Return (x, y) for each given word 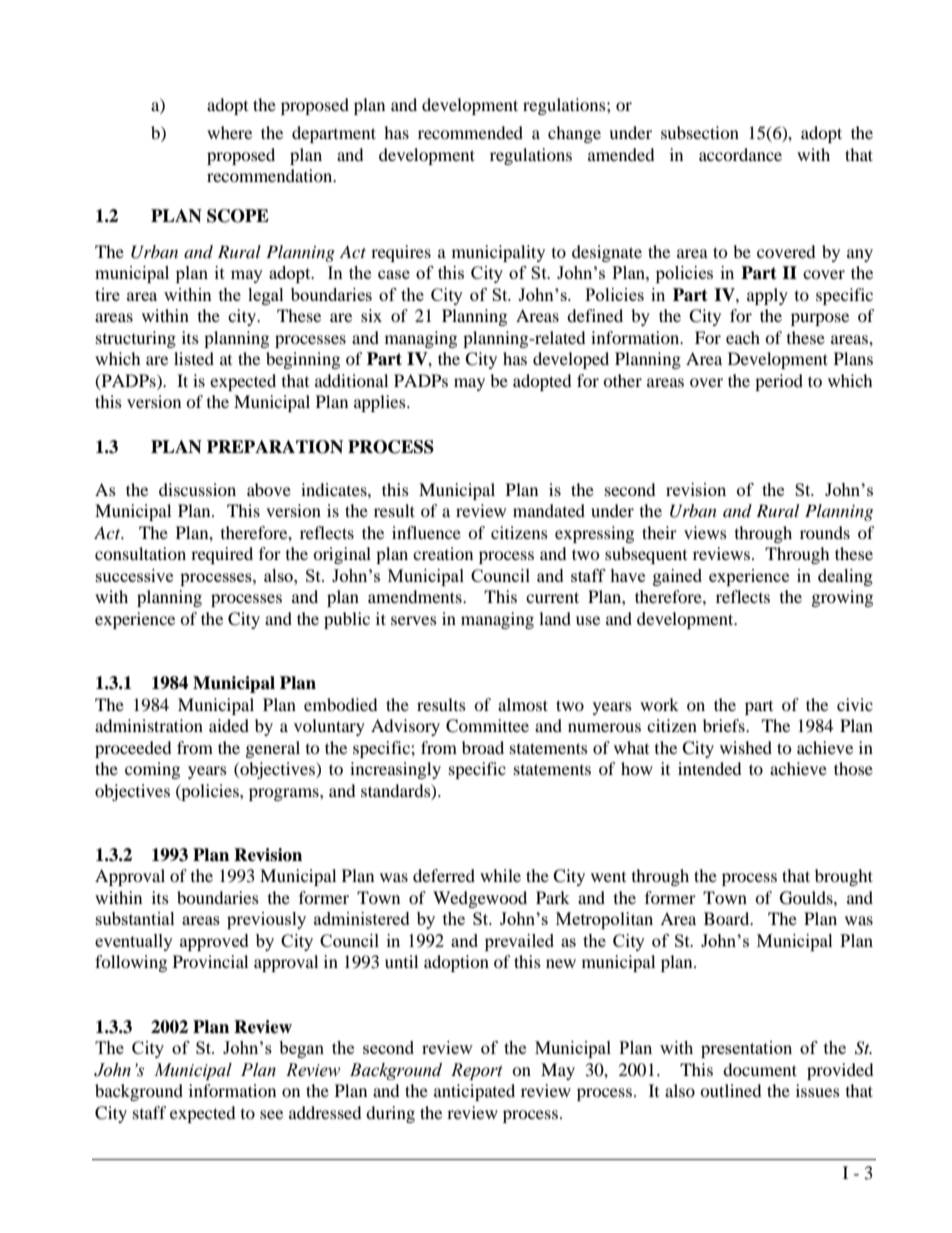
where (229, 132)
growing (842, 598)
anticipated (474, 1092)
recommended (470, 132)
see (271, 1114)
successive (134, 575)
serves (414, 620)
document (760, 1069)
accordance (740, 154)
